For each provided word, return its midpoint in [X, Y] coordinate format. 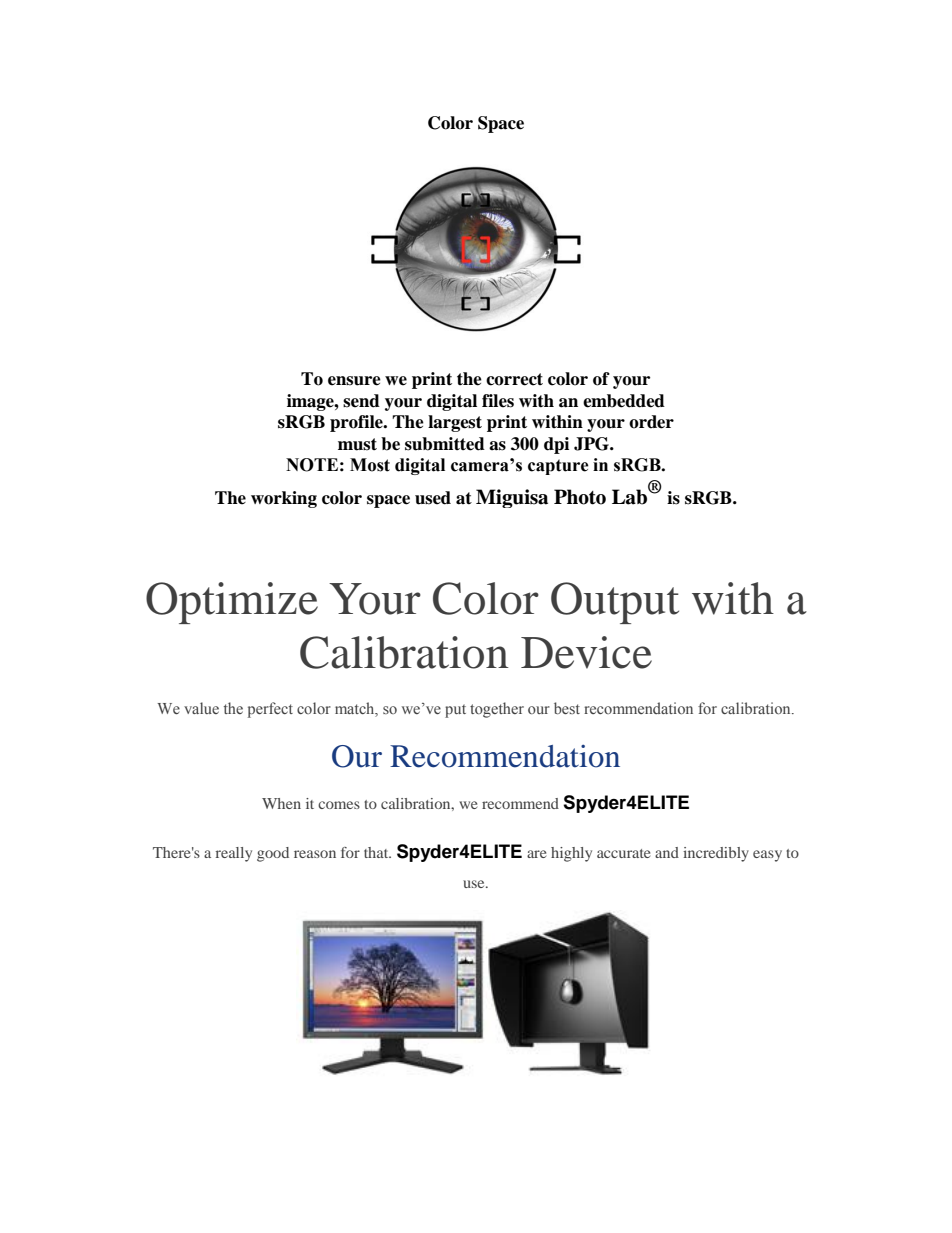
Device [586, 652]
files [498, 401]
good [273, 854]
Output [615, 603]
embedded [624, 401]
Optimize [232, 603]
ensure [354, 381]
